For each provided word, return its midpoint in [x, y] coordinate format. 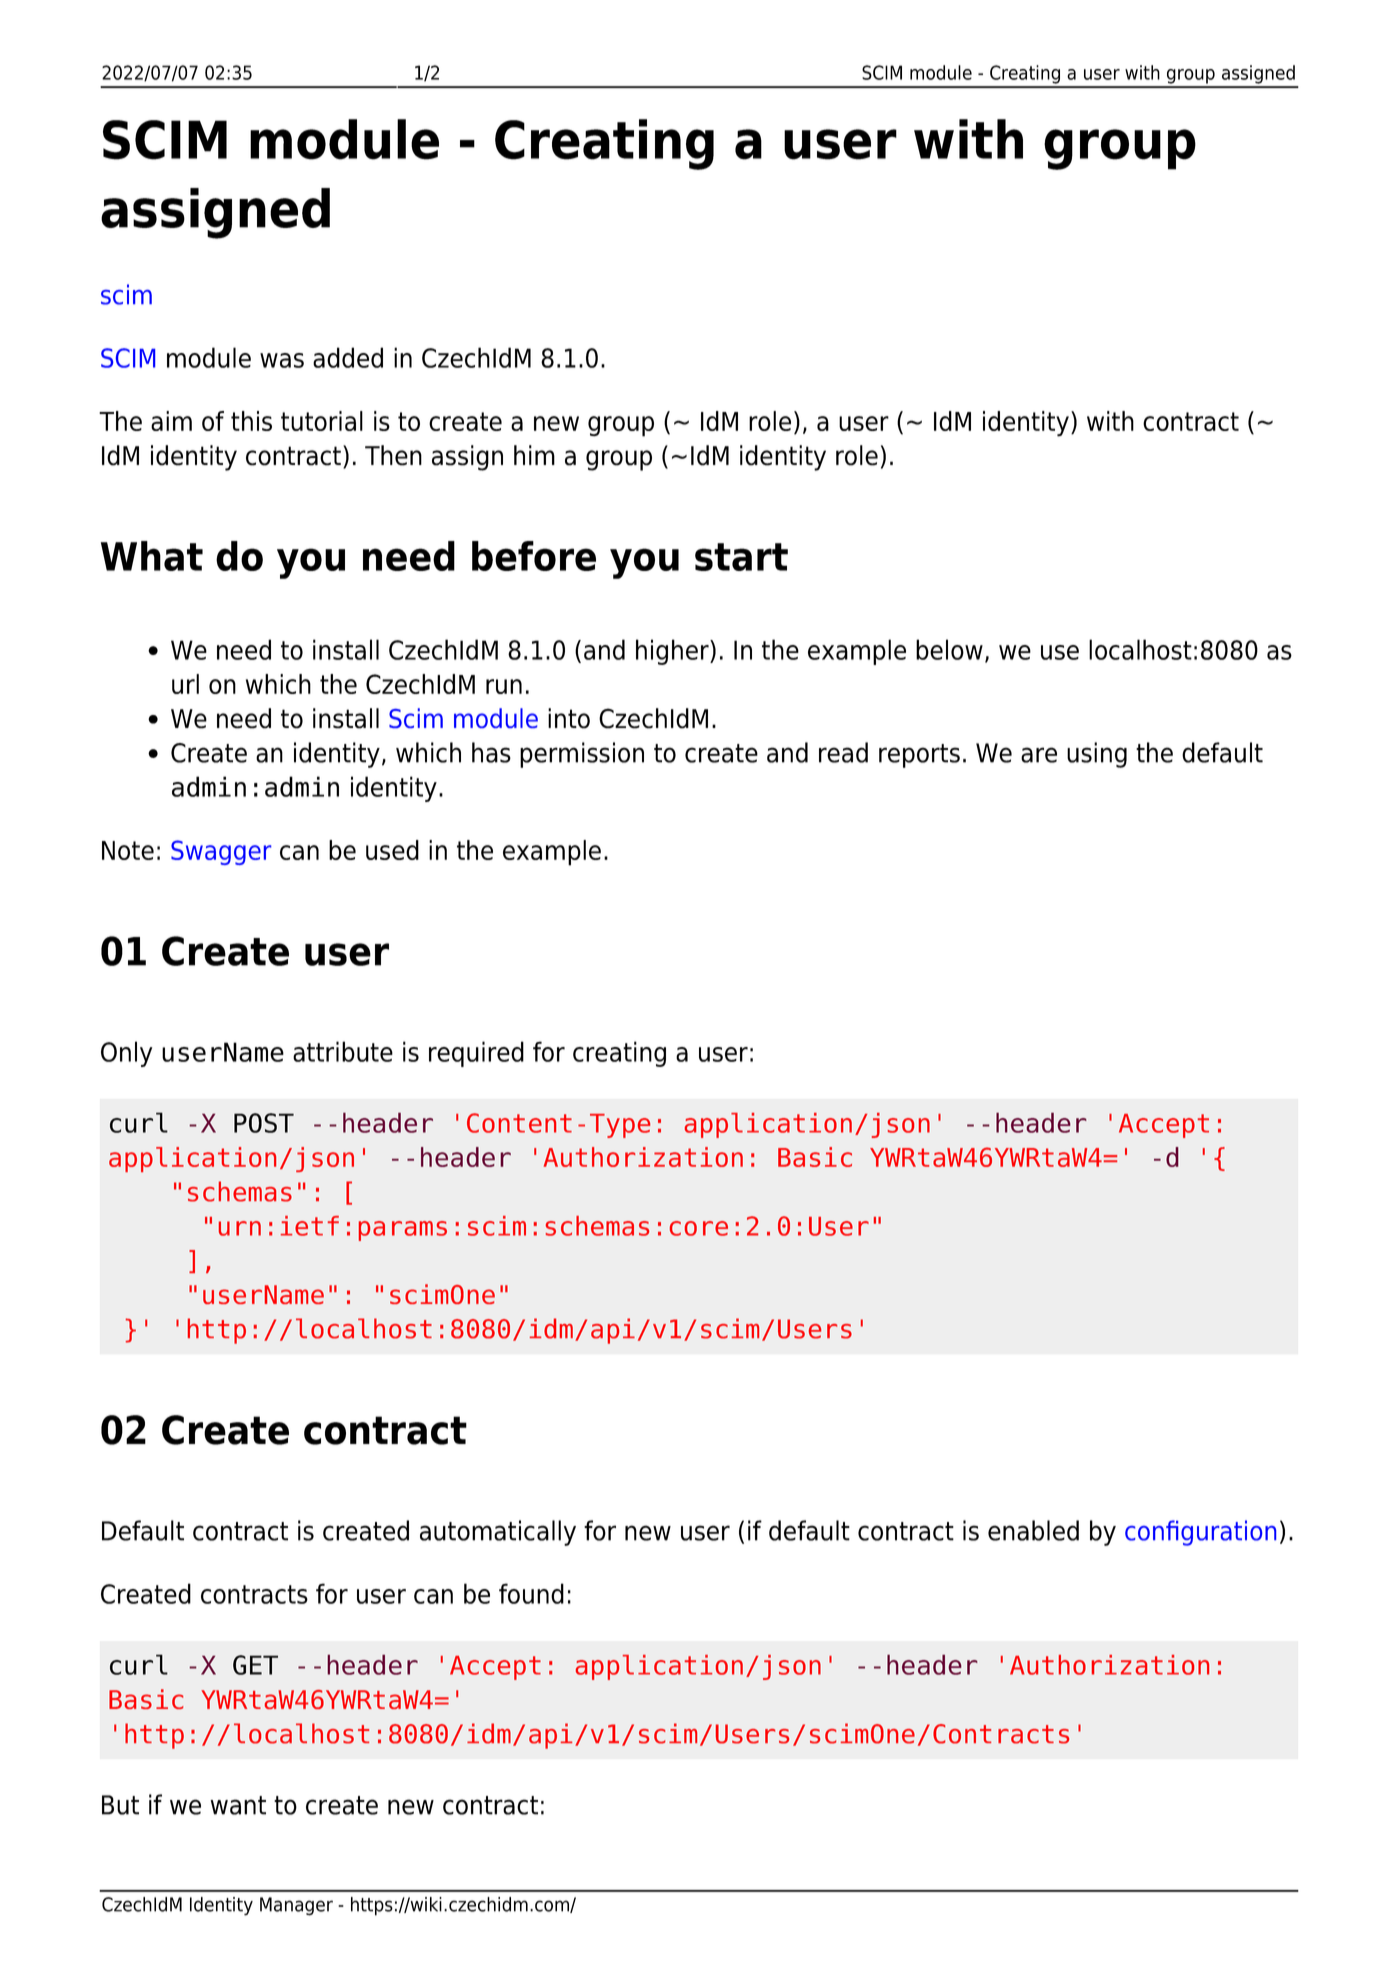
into [569, 718]
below [949, 649]
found [531, 1593]
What [152, 556]
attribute [343, 1051]
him [534, 455]
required [476, 1054]
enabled [1033, 1530]
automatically [498, 1533]
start [741, 557]
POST [264, 1123]
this [251, 421]
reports [919, 756]
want [238, 1805]
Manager [296, 1906]
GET [255, 1665]
